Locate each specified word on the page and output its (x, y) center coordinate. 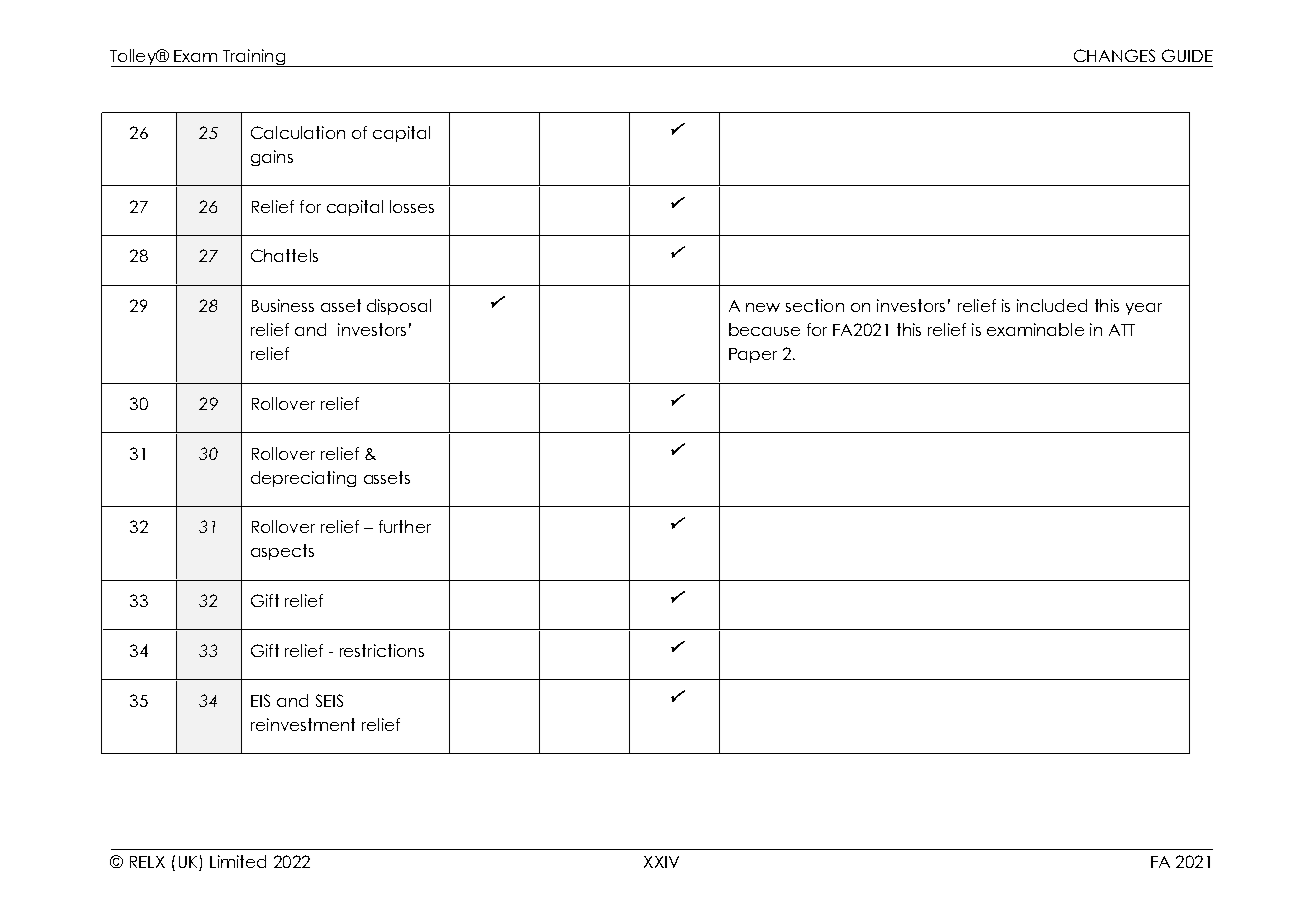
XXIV (661, 862)
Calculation (298, 132)
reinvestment (303, 724)
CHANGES (1114, 55)
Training (254, 58)
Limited (238, 861)
